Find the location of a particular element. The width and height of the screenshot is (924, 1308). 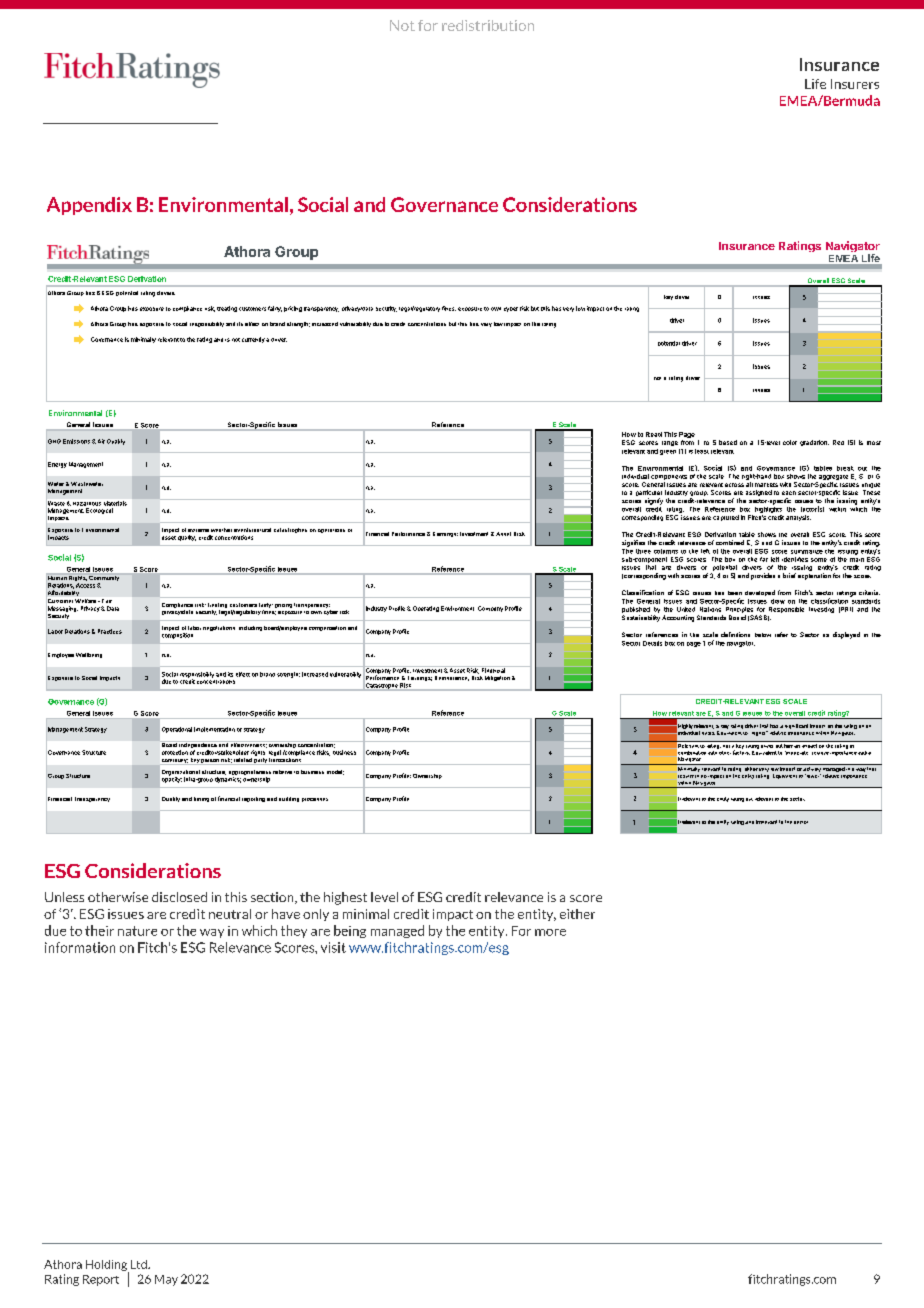

Insurers is located at coordinates (855, 84).
